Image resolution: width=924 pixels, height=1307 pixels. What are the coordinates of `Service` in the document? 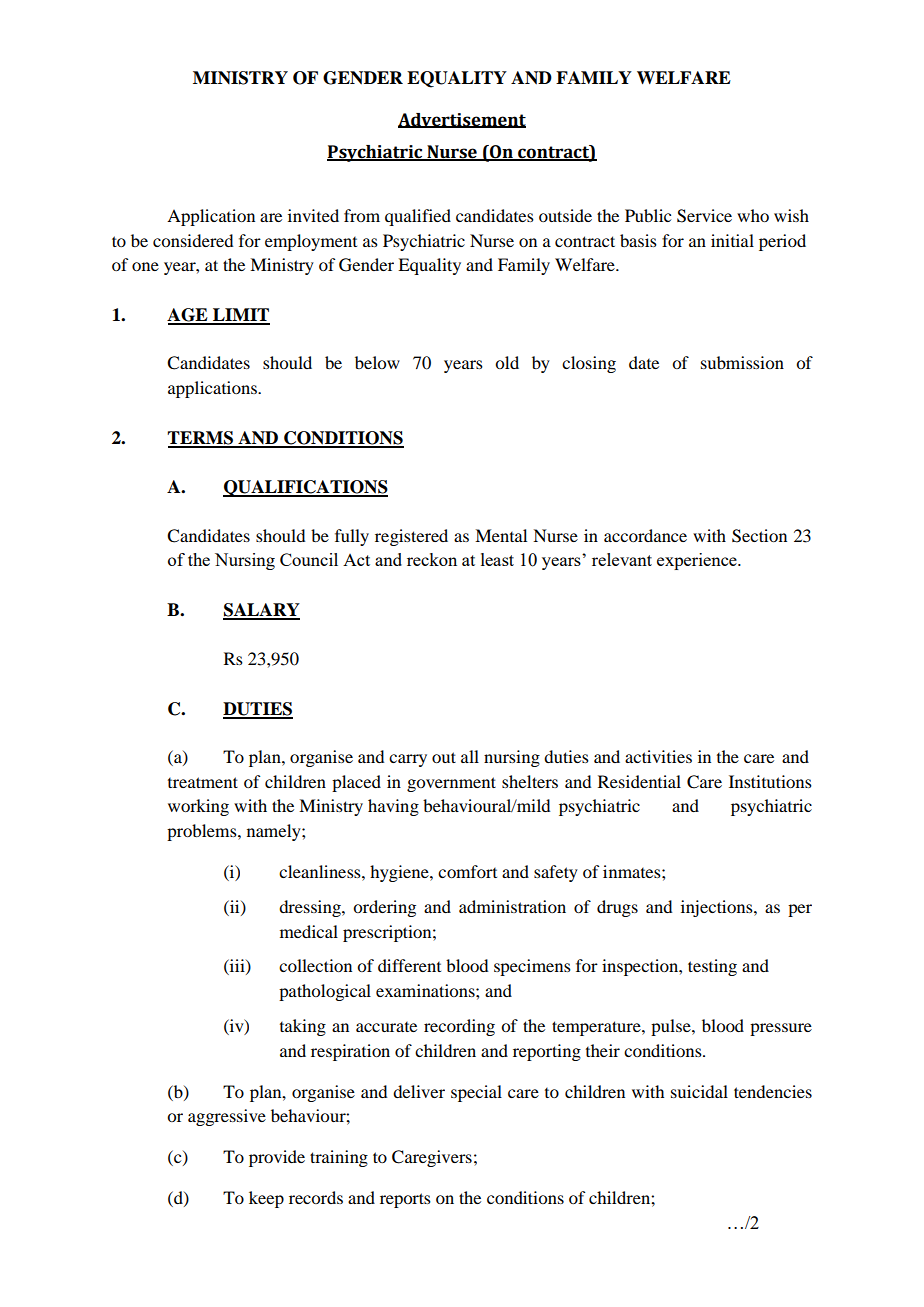 It's located at (704, 216).
